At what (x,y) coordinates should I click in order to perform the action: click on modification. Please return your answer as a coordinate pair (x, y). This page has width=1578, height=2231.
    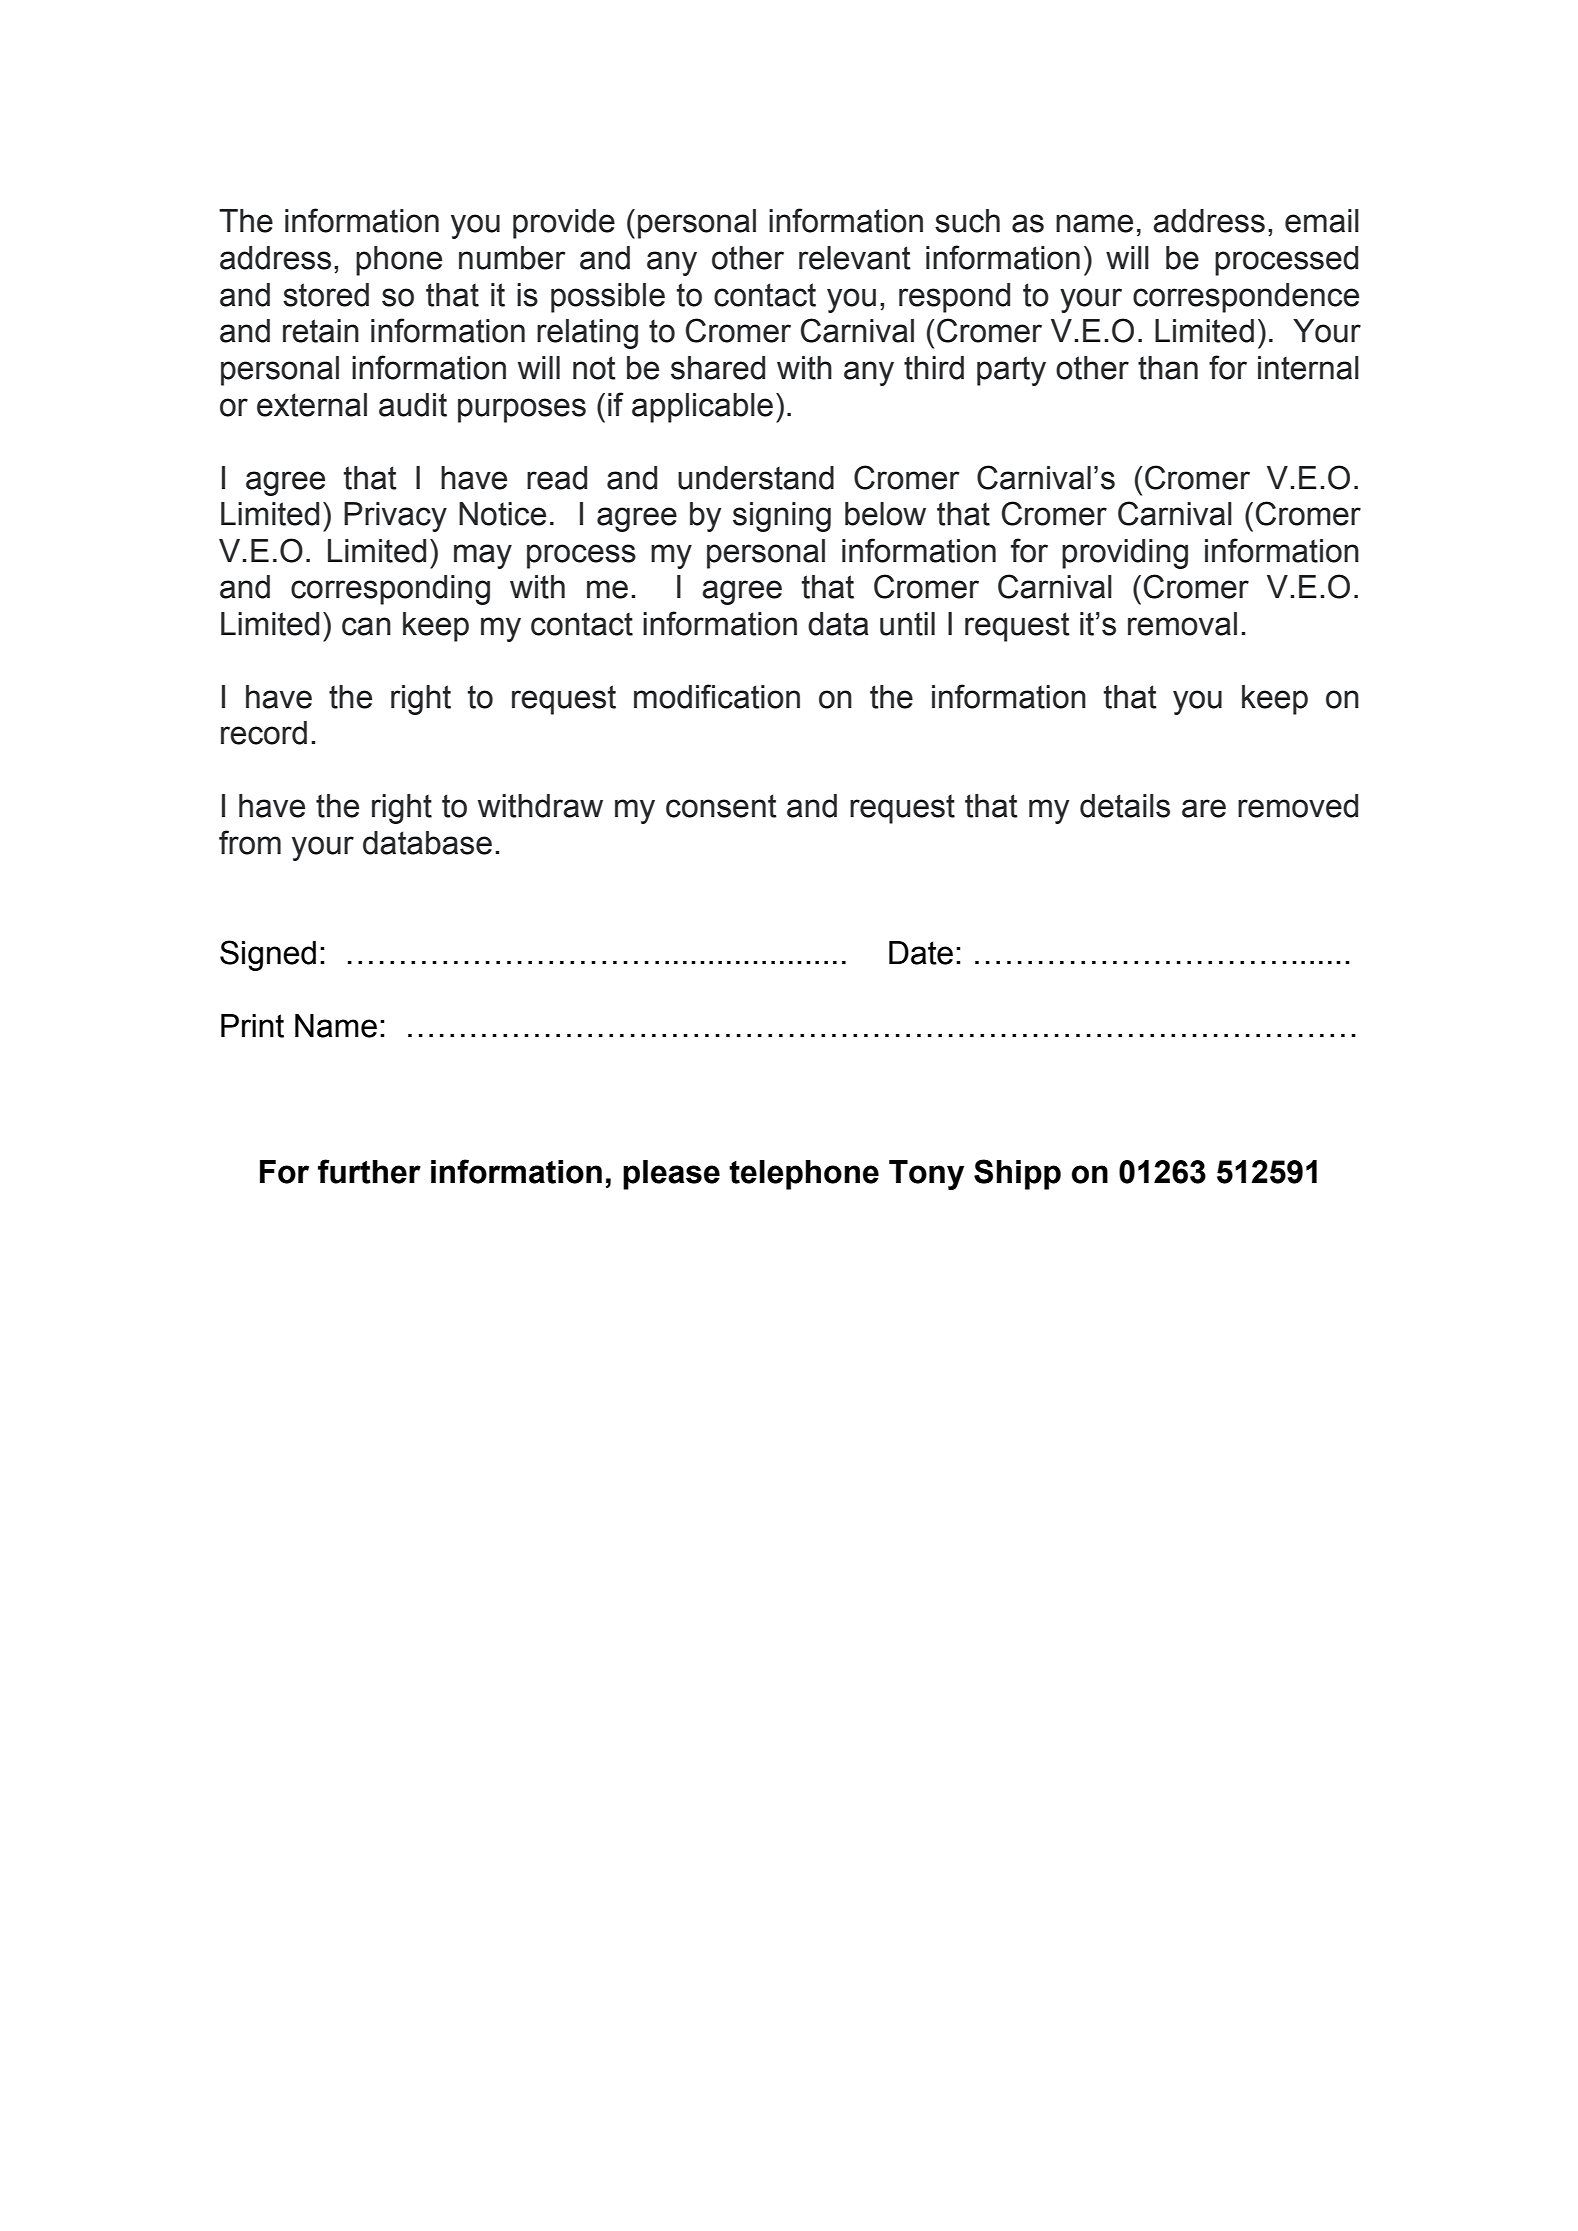
    Looking at the image, I should click on (717, 696).
